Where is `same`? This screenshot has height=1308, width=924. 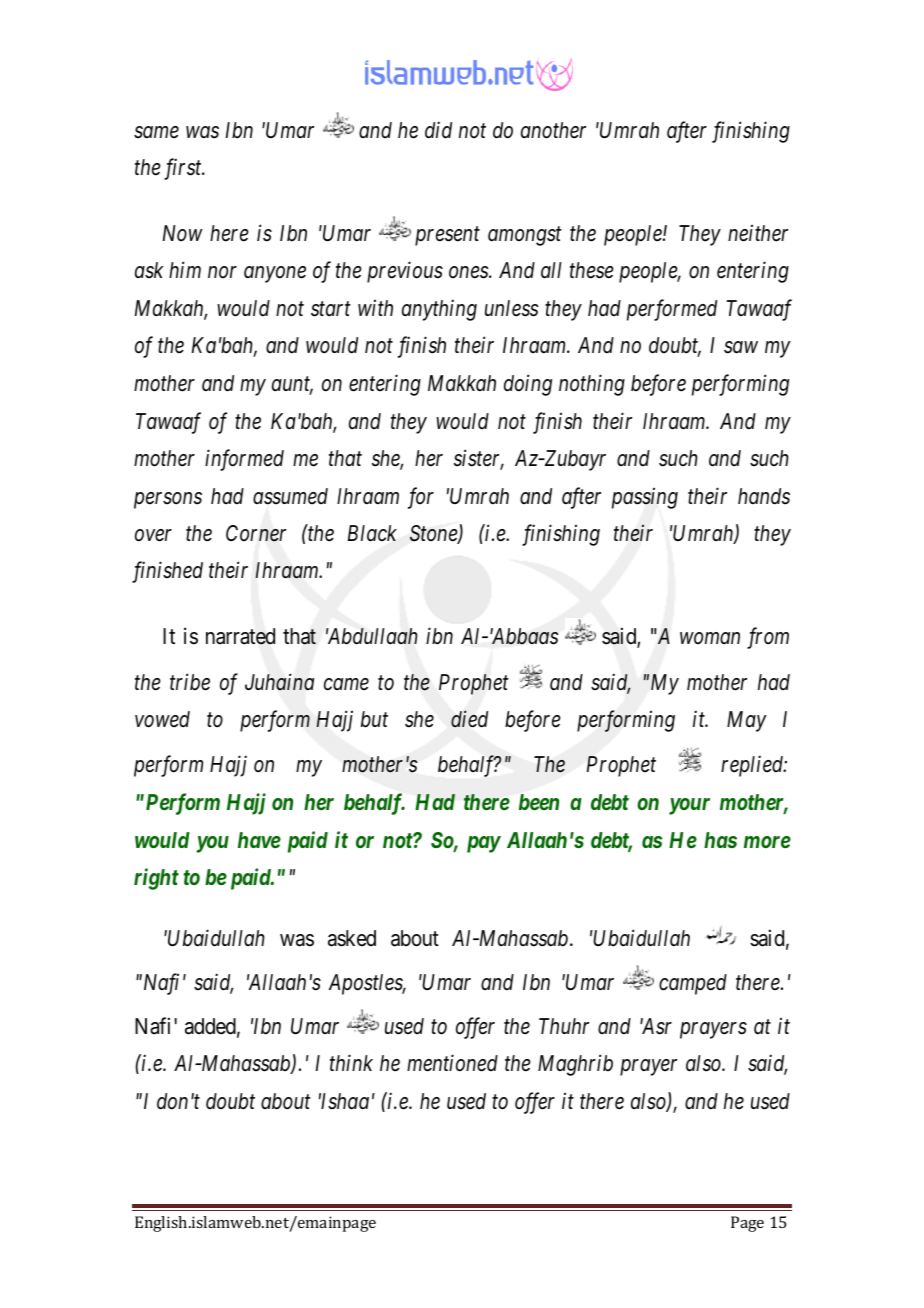 same is located at coordinates (156, 132).
